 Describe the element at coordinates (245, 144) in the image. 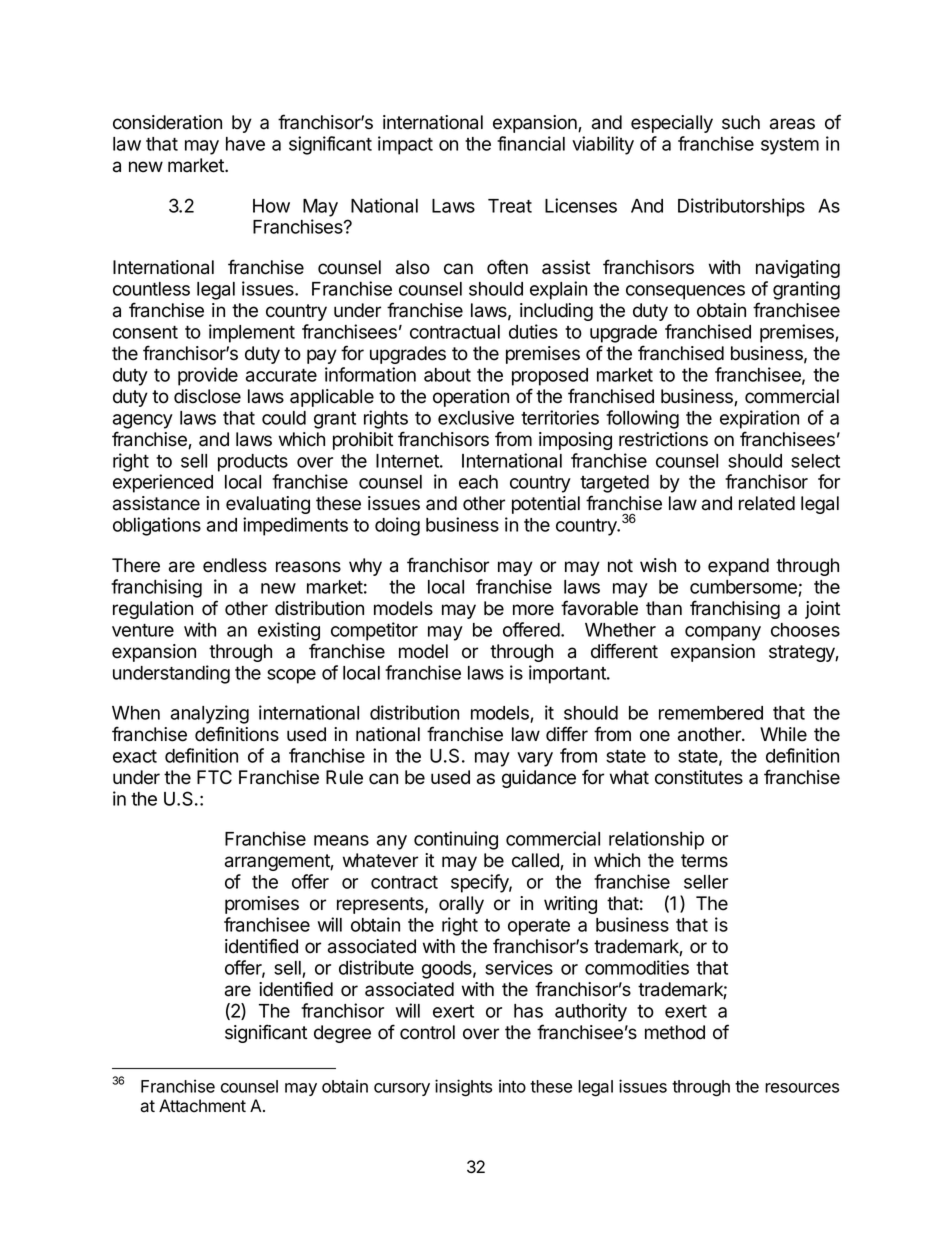

I see `have` at that location.
